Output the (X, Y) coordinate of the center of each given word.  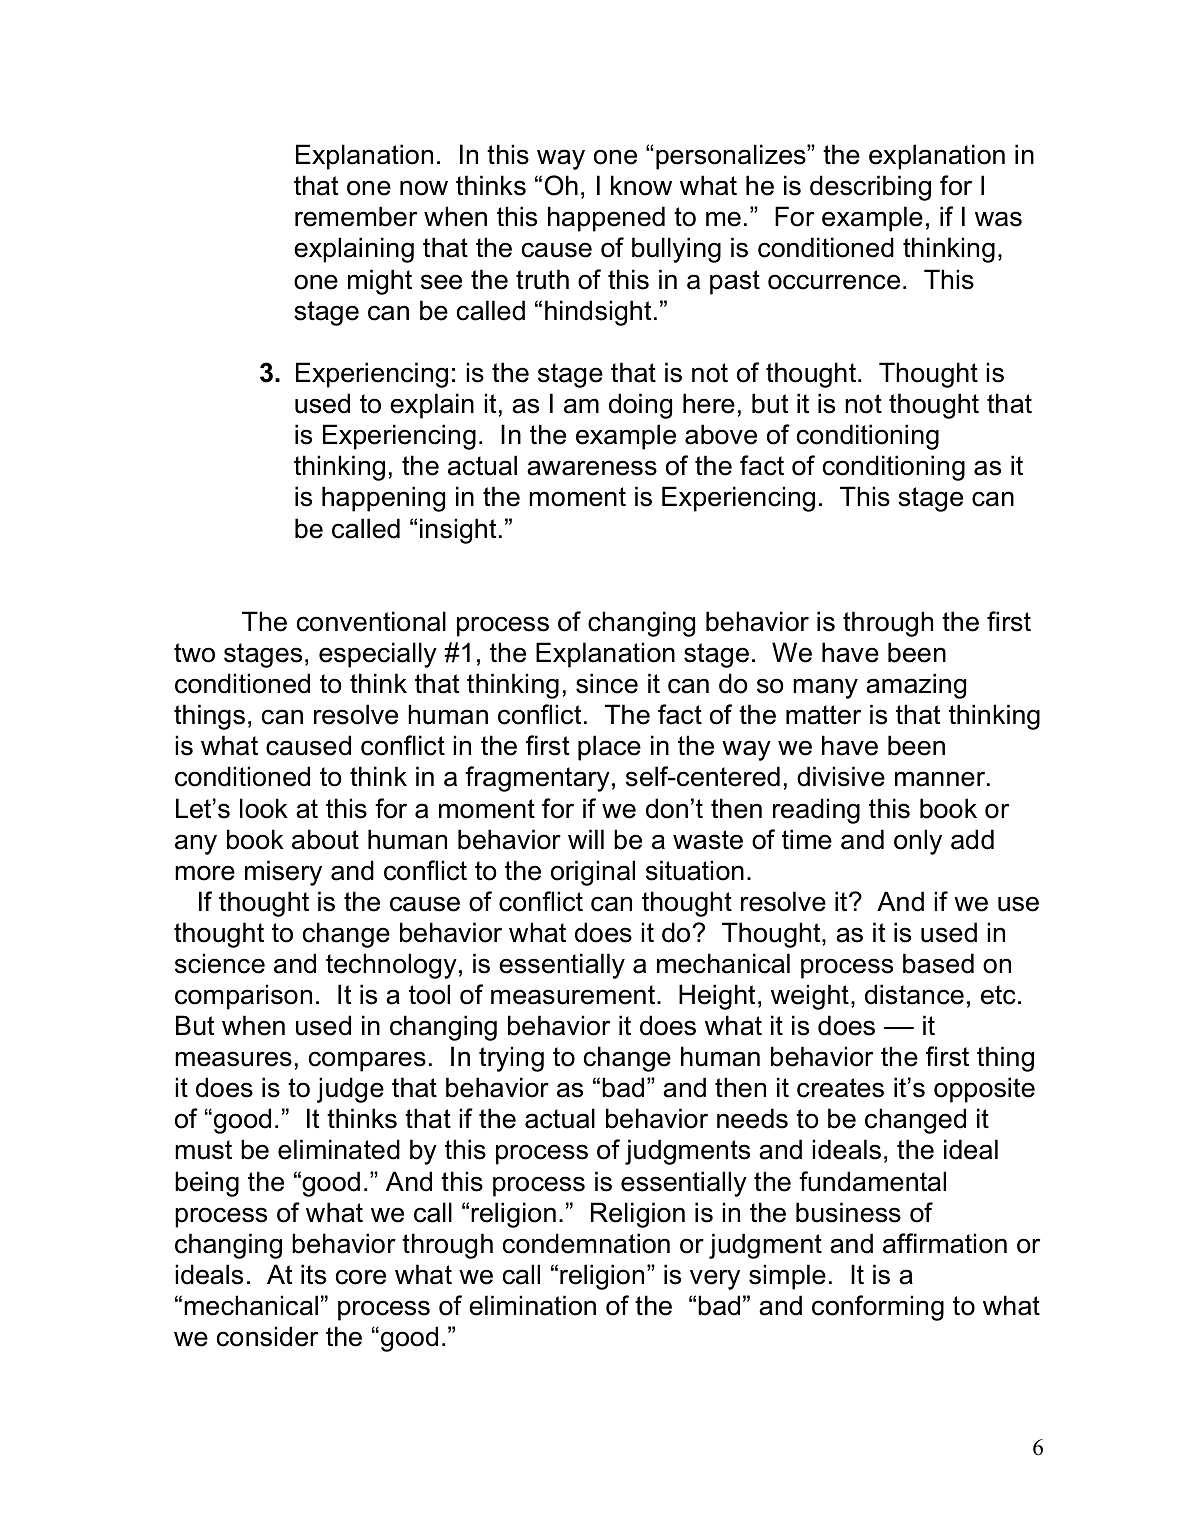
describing (870, 188)
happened (606, 219)
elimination (532, 1305)
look (264, 808)
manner (941, 779)
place (609, 748)
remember (356, 216)
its (313, 1274)
